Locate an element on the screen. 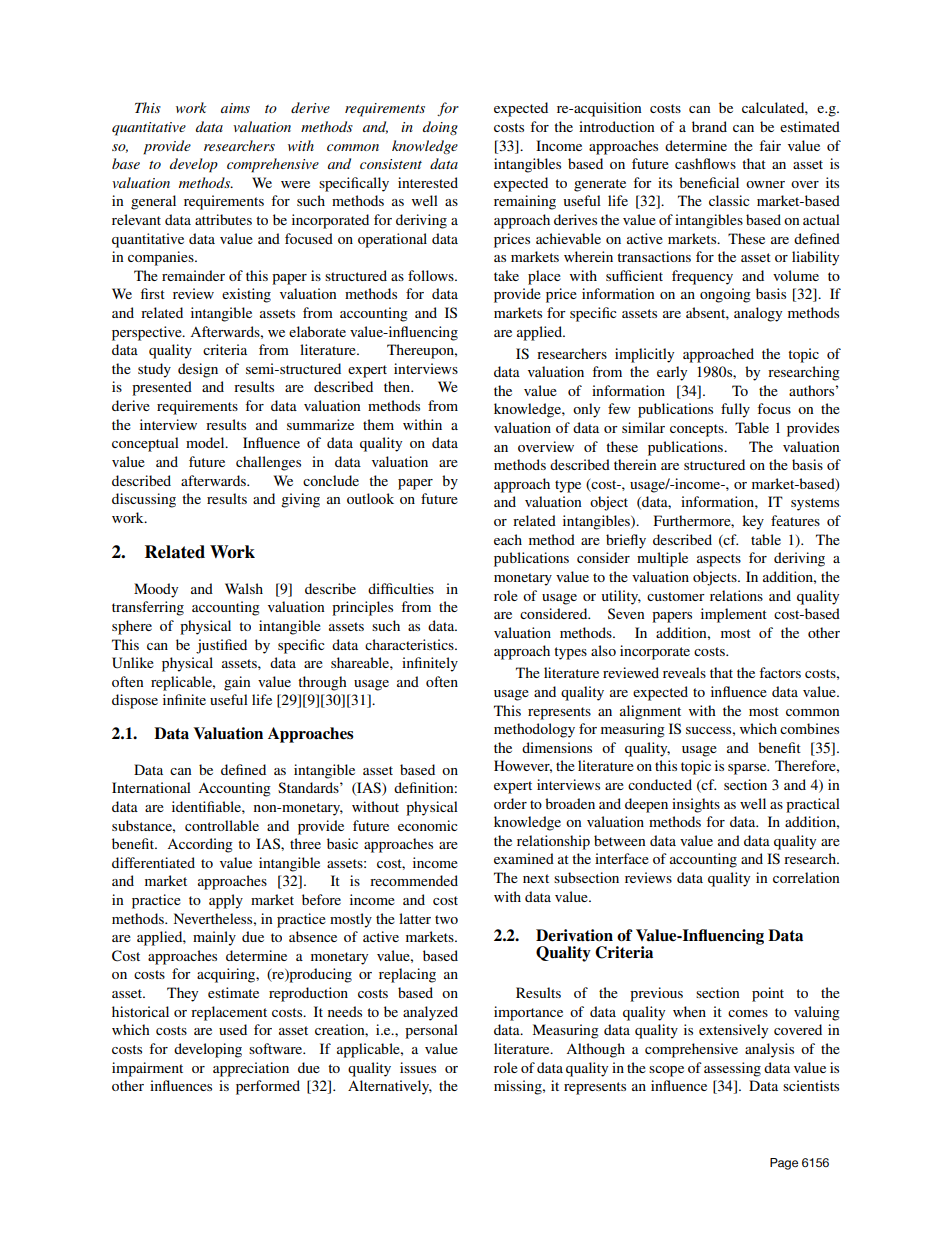  fair is located at coordinates (770, 145).
